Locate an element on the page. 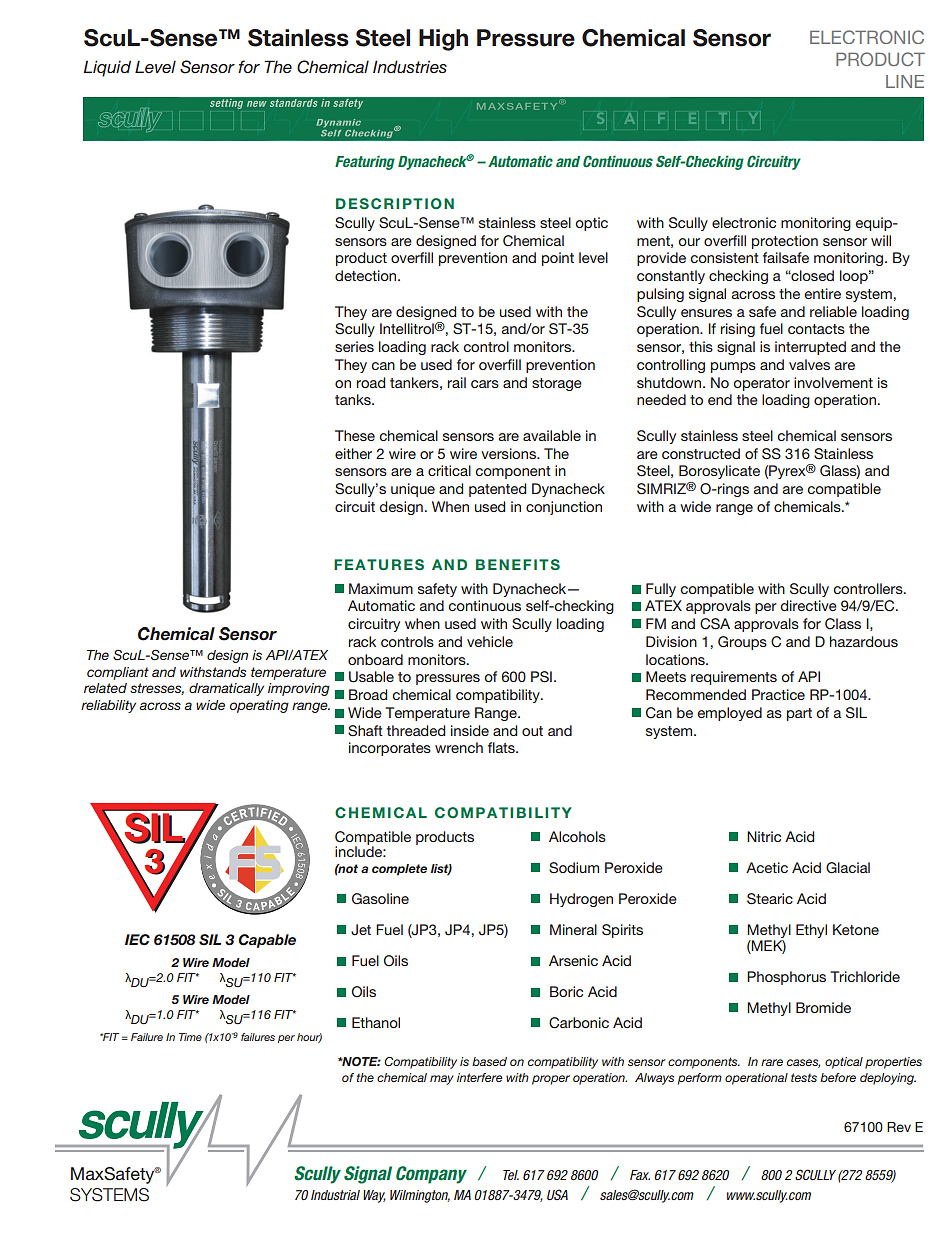 The height and width of the page is (1233, 952). tests is located at coordinates (804, 1077).
